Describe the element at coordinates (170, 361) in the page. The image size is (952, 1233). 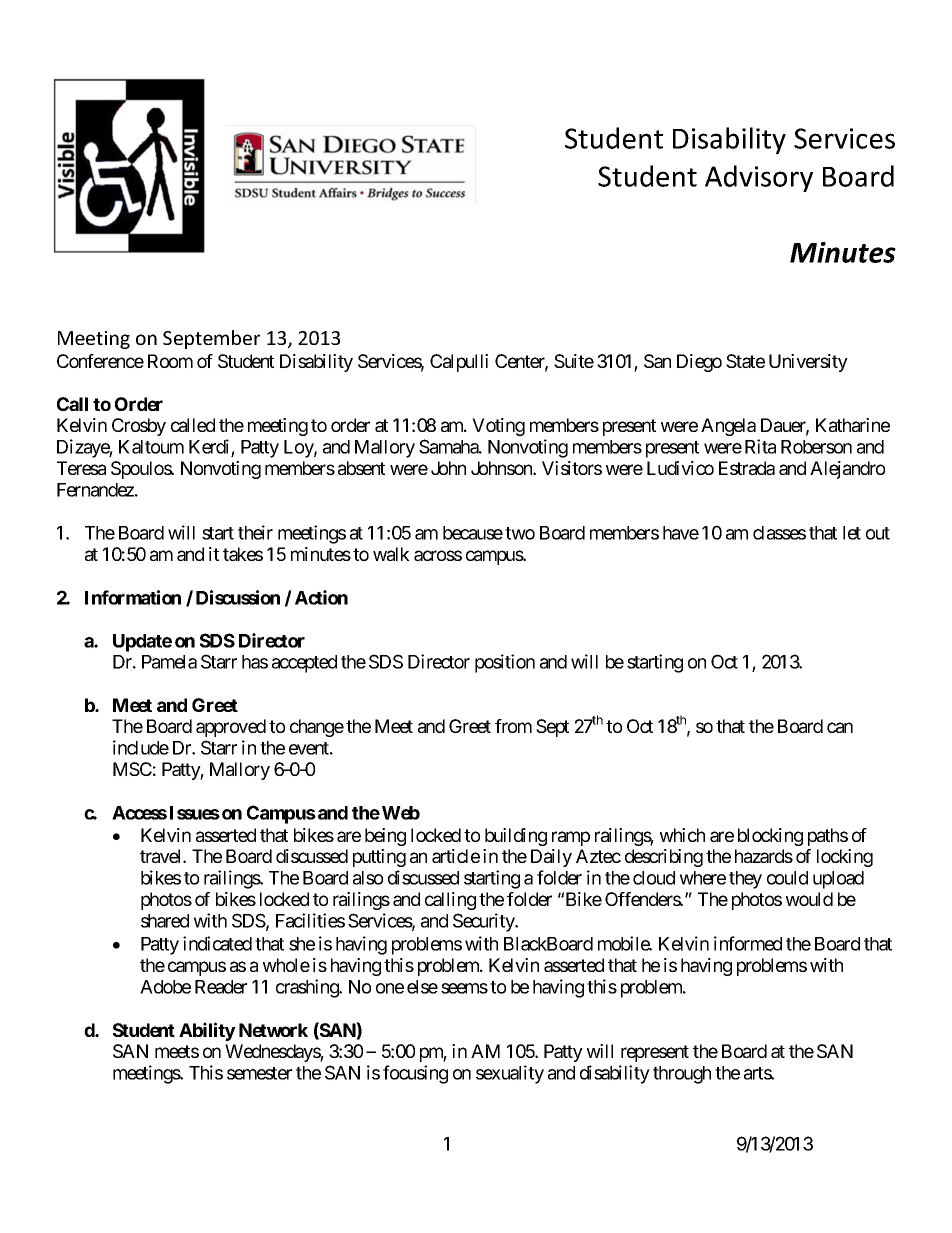
I see `Room` at that location.
